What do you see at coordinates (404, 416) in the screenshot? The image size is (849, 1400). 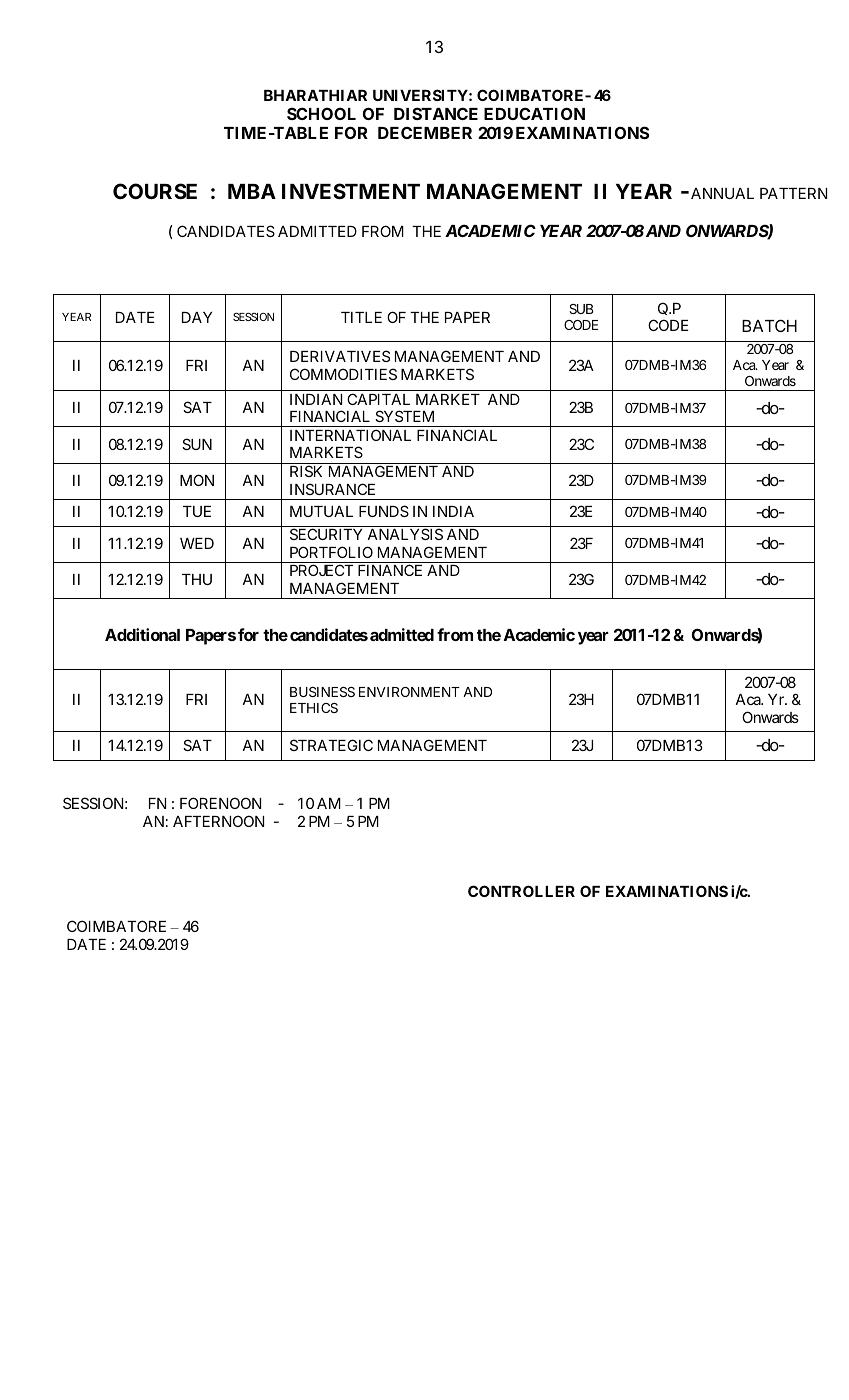 I see `SYSTEM` at bounding box center [404, 416].
